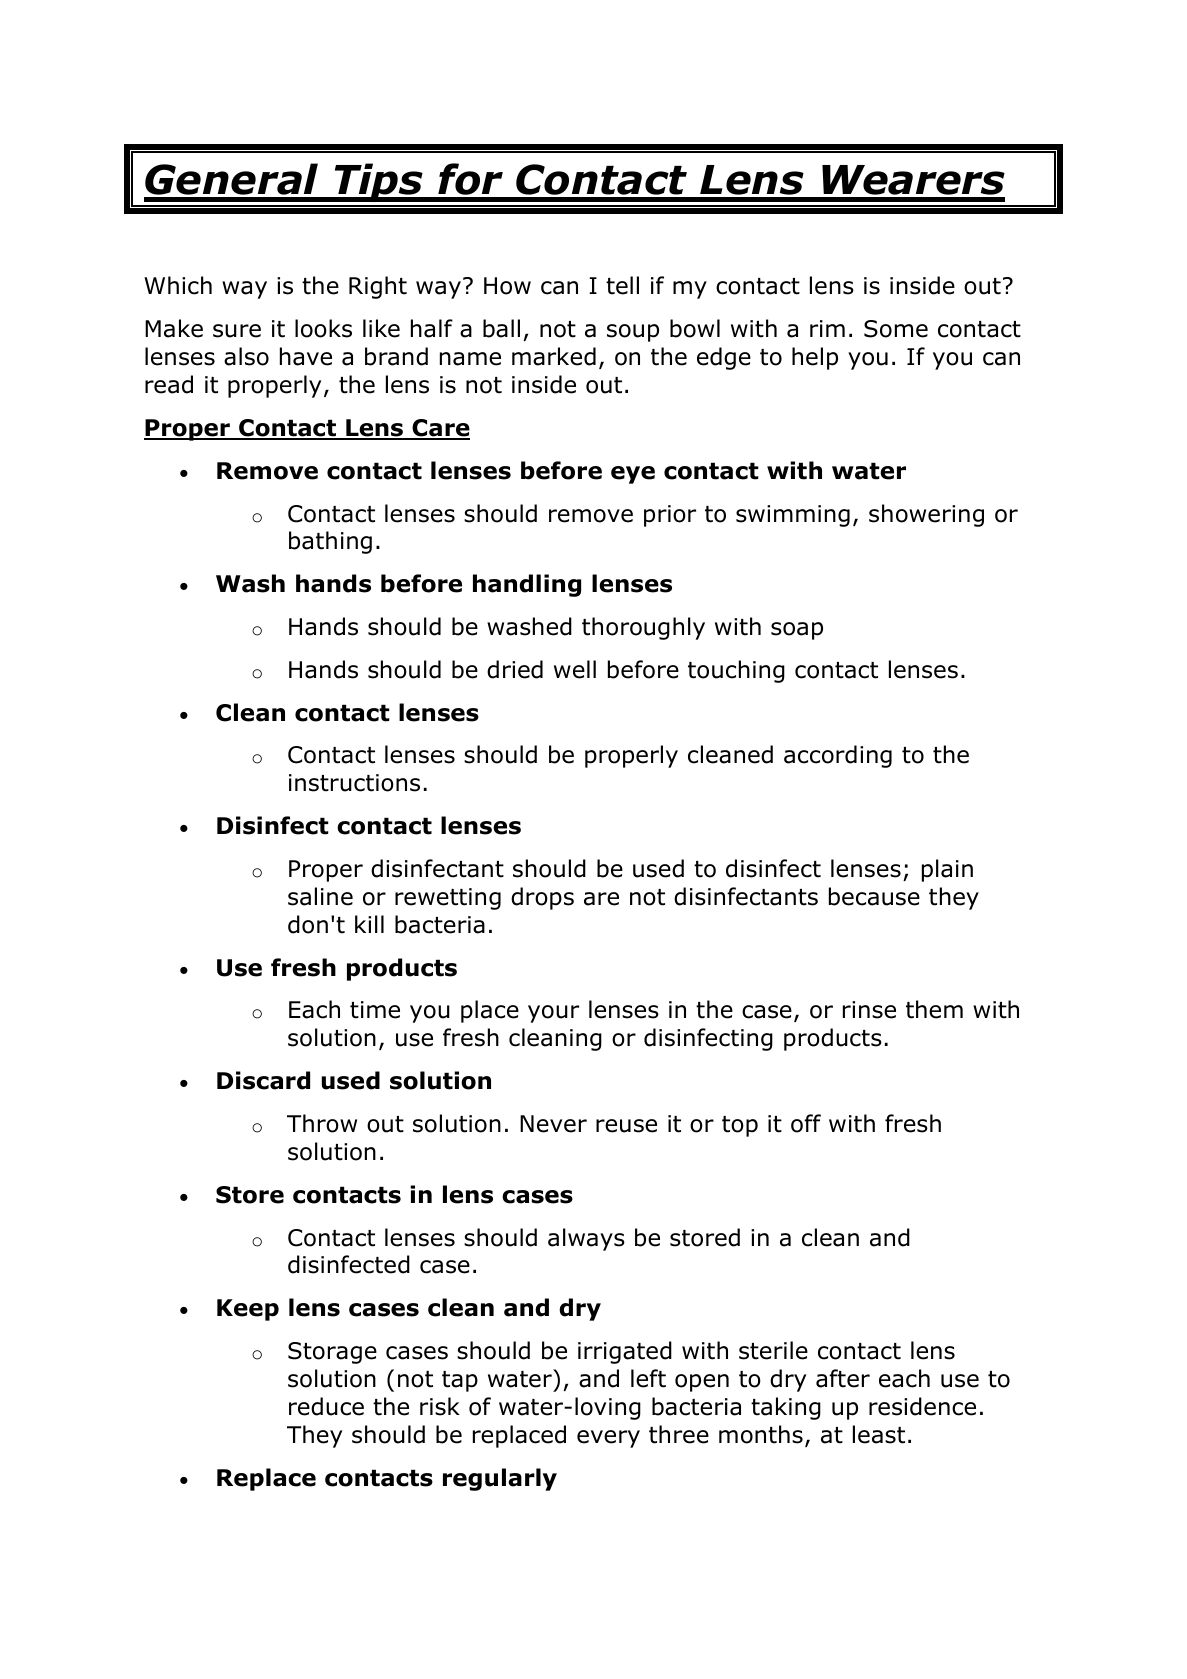 This page has height=1679, width=1187. What do you see at coordinates (542, 898) in the page?
I see `drops` at bounding box center [542, 898].
